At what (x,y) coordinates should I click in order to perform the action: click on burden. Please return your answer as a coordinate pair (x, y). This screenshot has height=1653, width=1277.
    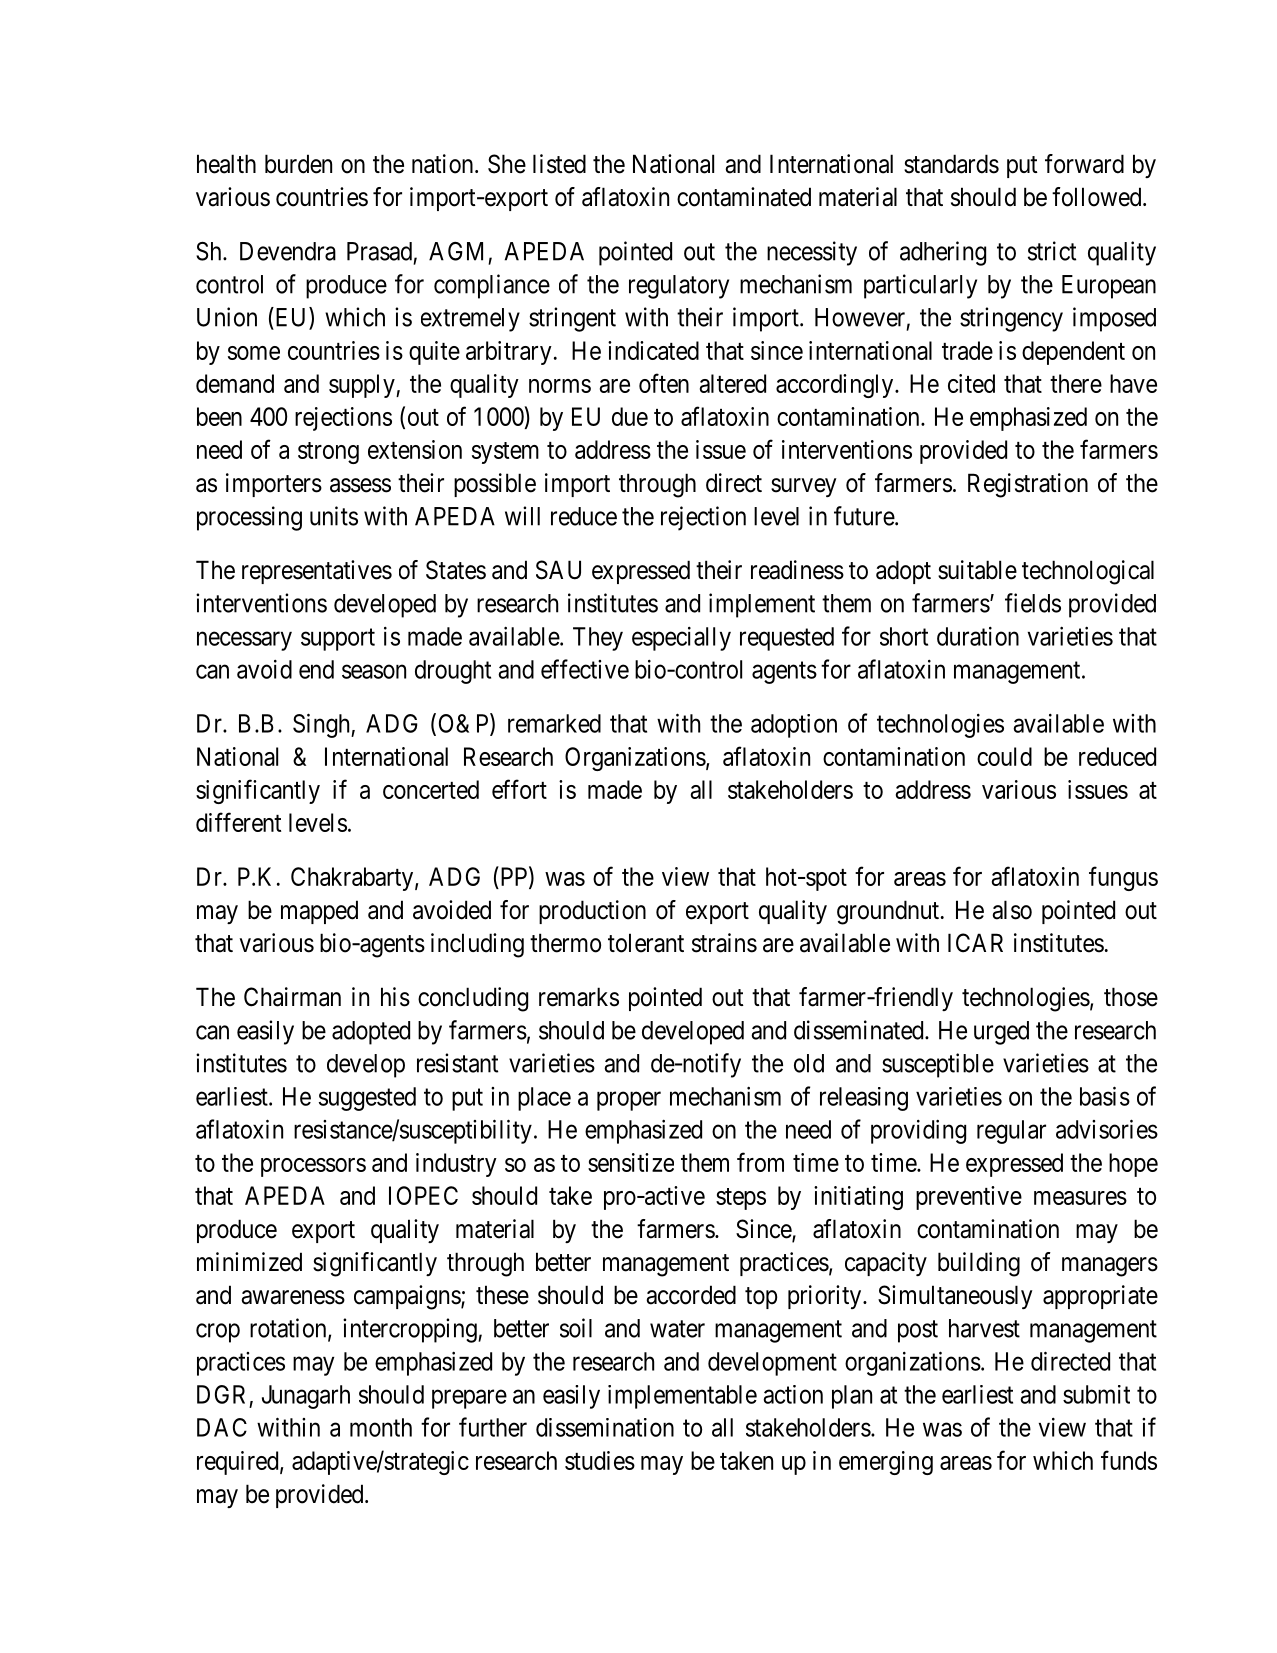
    Looking at the image, I should click on (298, 164).
